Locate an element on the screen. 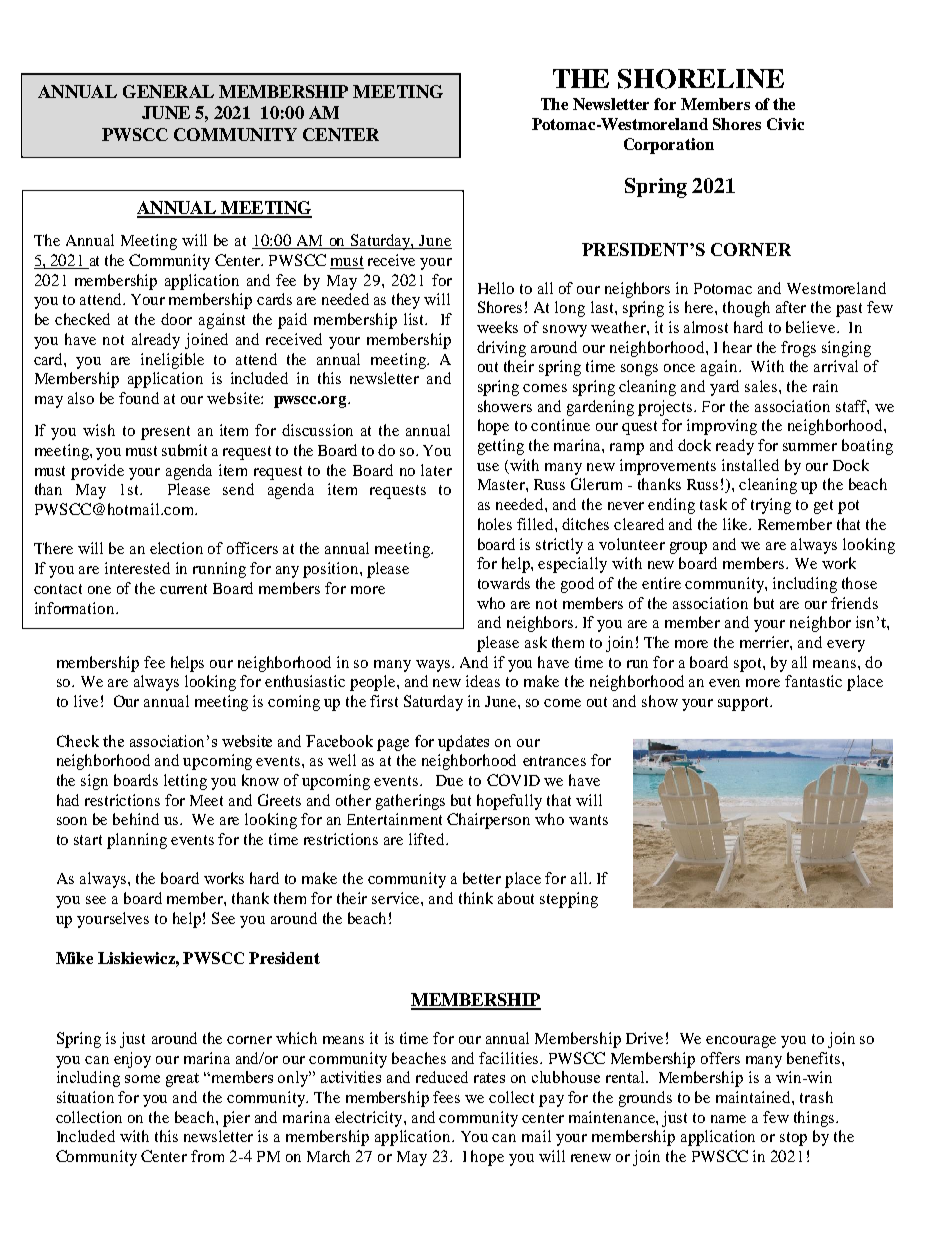 Image resolution: width=952 pixels, height=1233 pixels. Civic is located at coordinates (785, 124).
